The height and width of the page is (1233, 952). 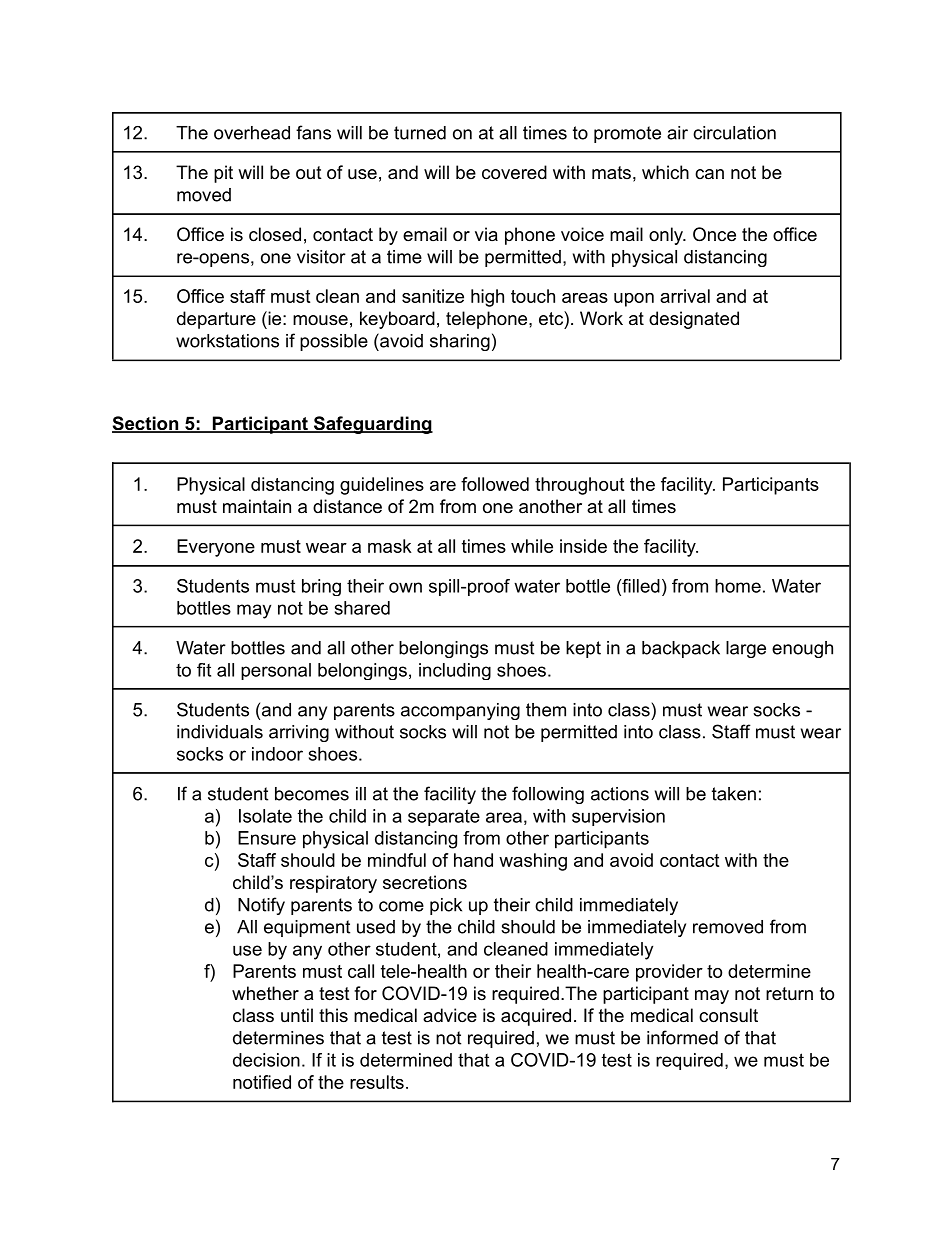 I want to click on covered, so click(x=514, y=172).
